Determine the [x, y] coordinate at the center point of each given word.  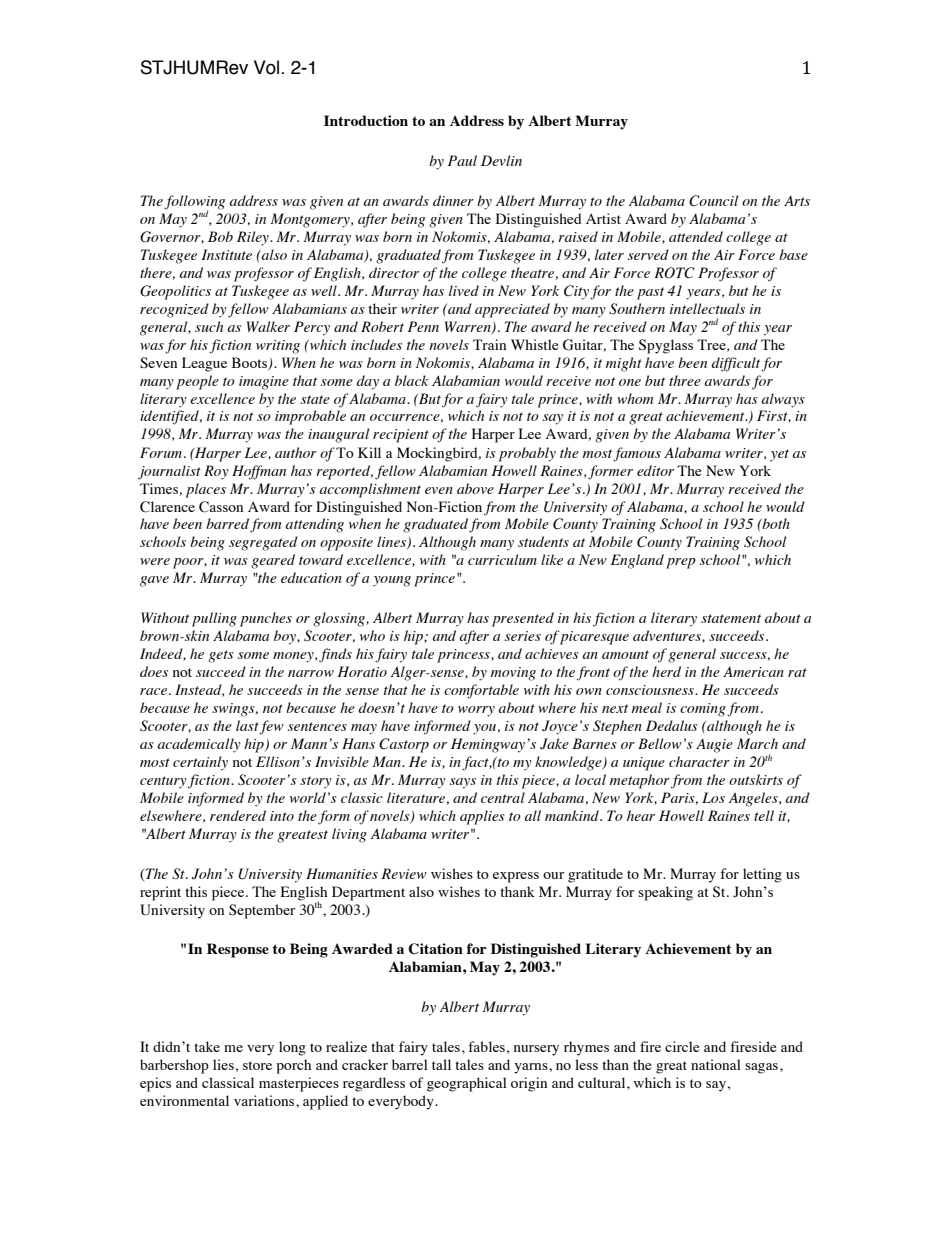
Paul [462, 160]
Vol [268, 67]
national [716, 1064]
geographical [467, 1084]
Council [713, 201]
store [257, 1065]
